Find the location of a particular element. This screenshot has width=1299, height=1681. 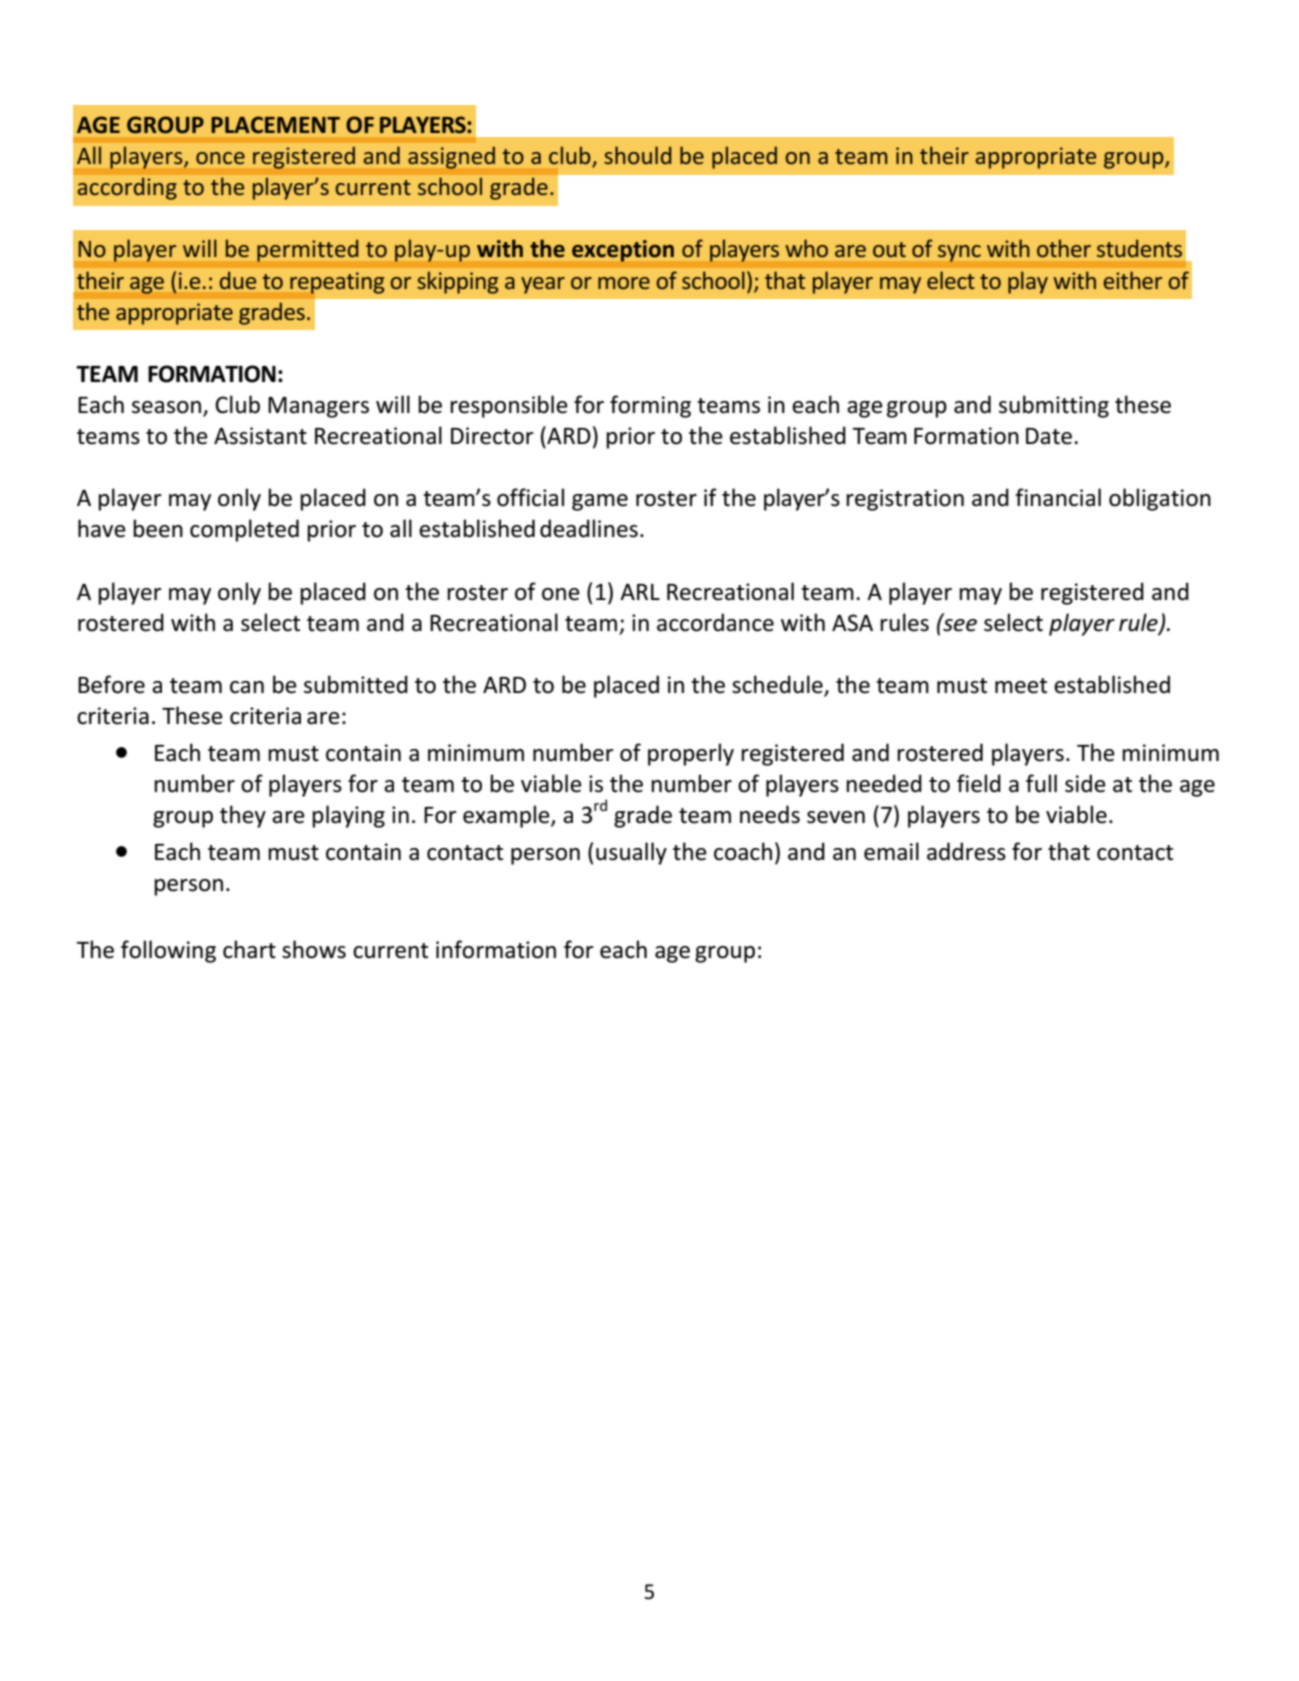

due is located at coordinates (238, 280).
